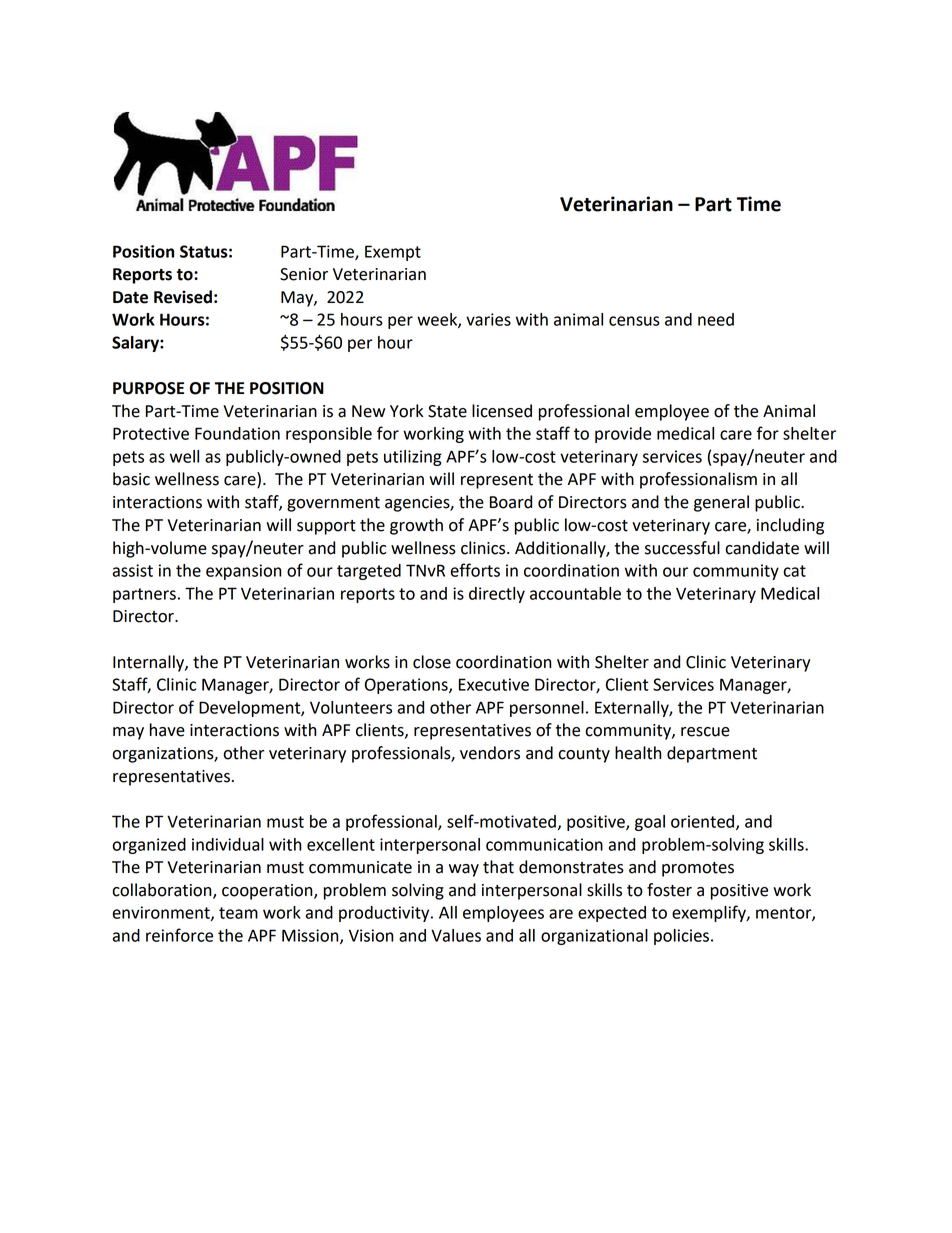  I want to click on expansion, so click(244, 572).
